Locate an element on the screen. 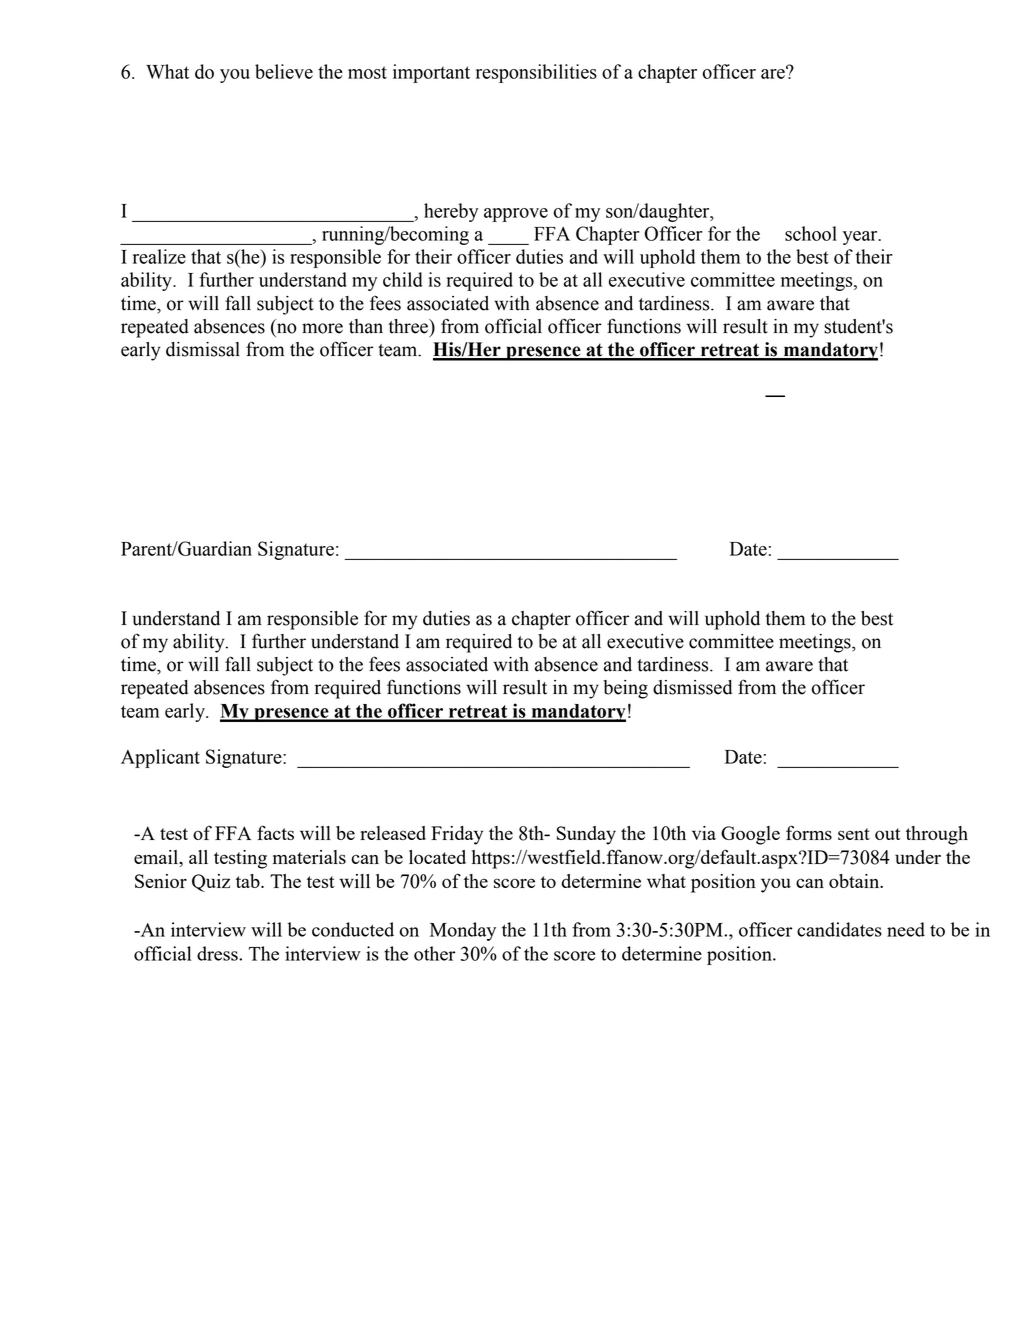 This screenshot has width=1026, height=1328. dress is located at coordinates (218, 953).
